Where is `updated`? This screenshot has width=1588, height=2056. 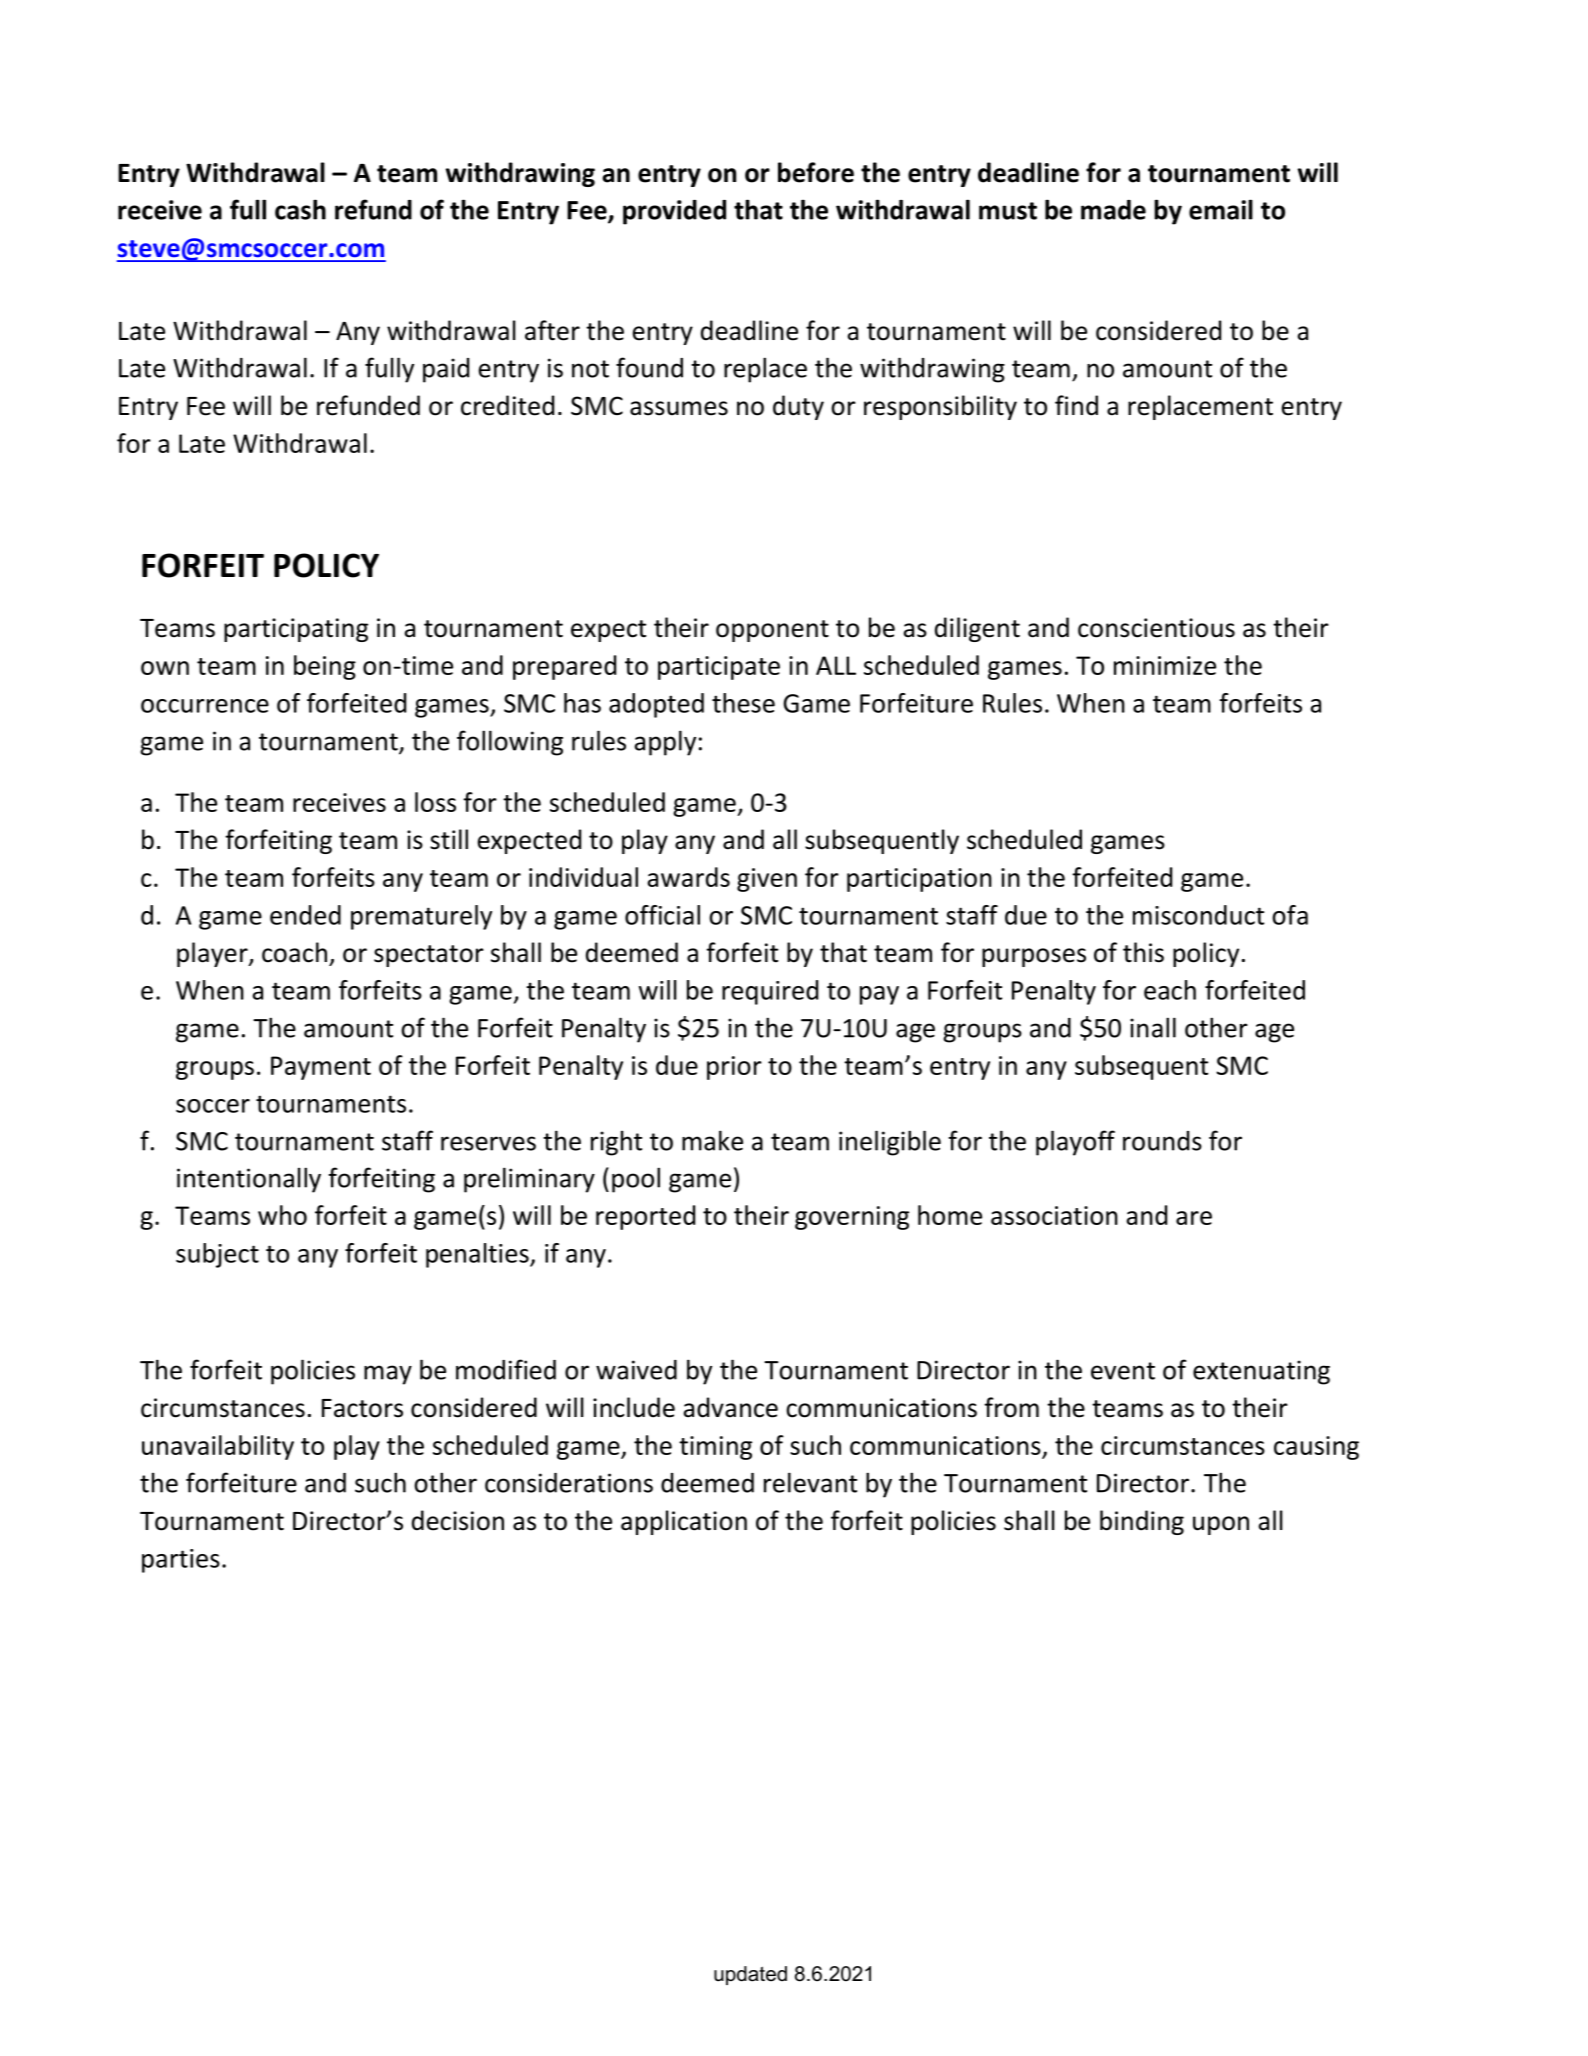
updated is located at coordinates (750, 1975).
